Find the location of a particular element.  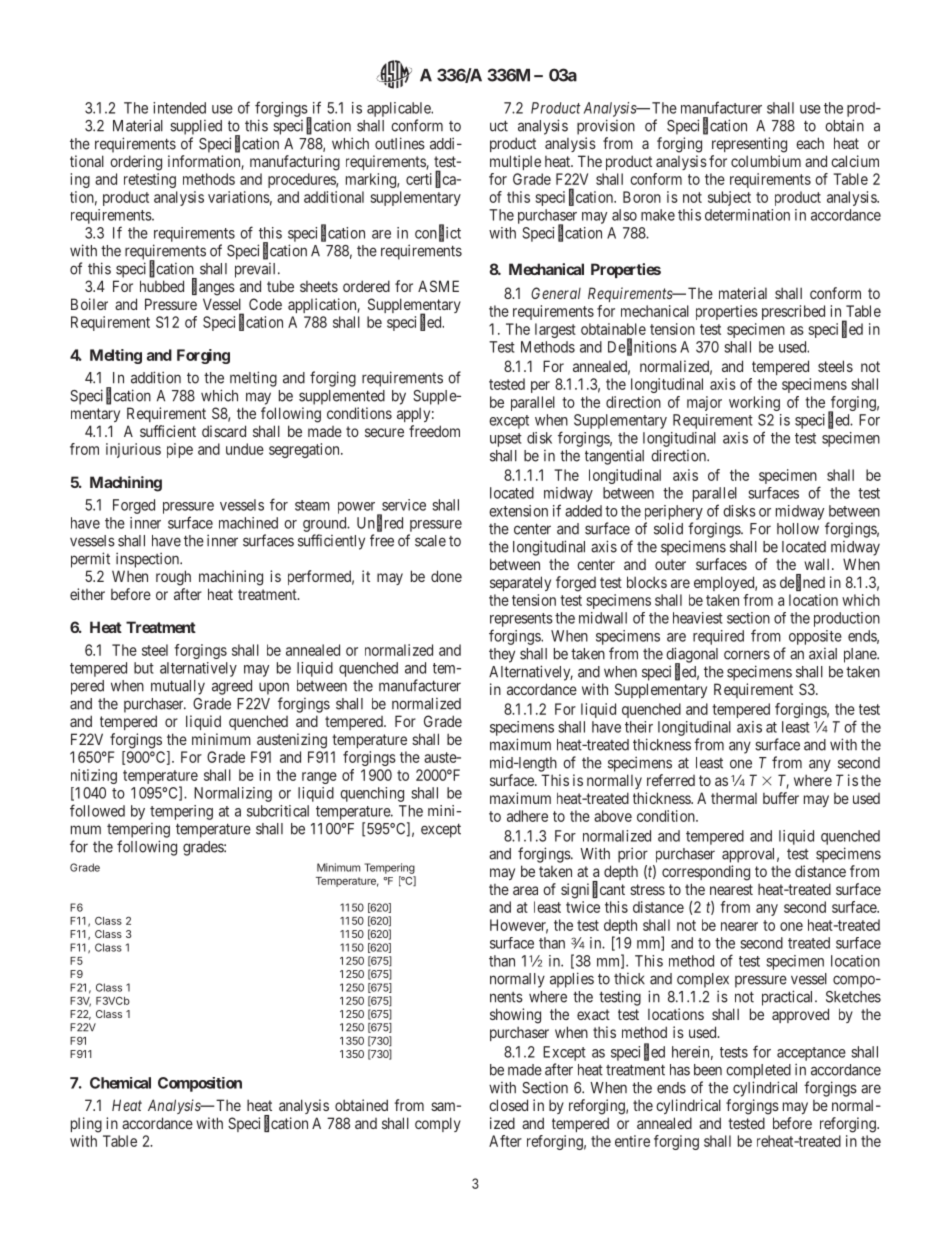

representing is located at coordinates (749, 145).
